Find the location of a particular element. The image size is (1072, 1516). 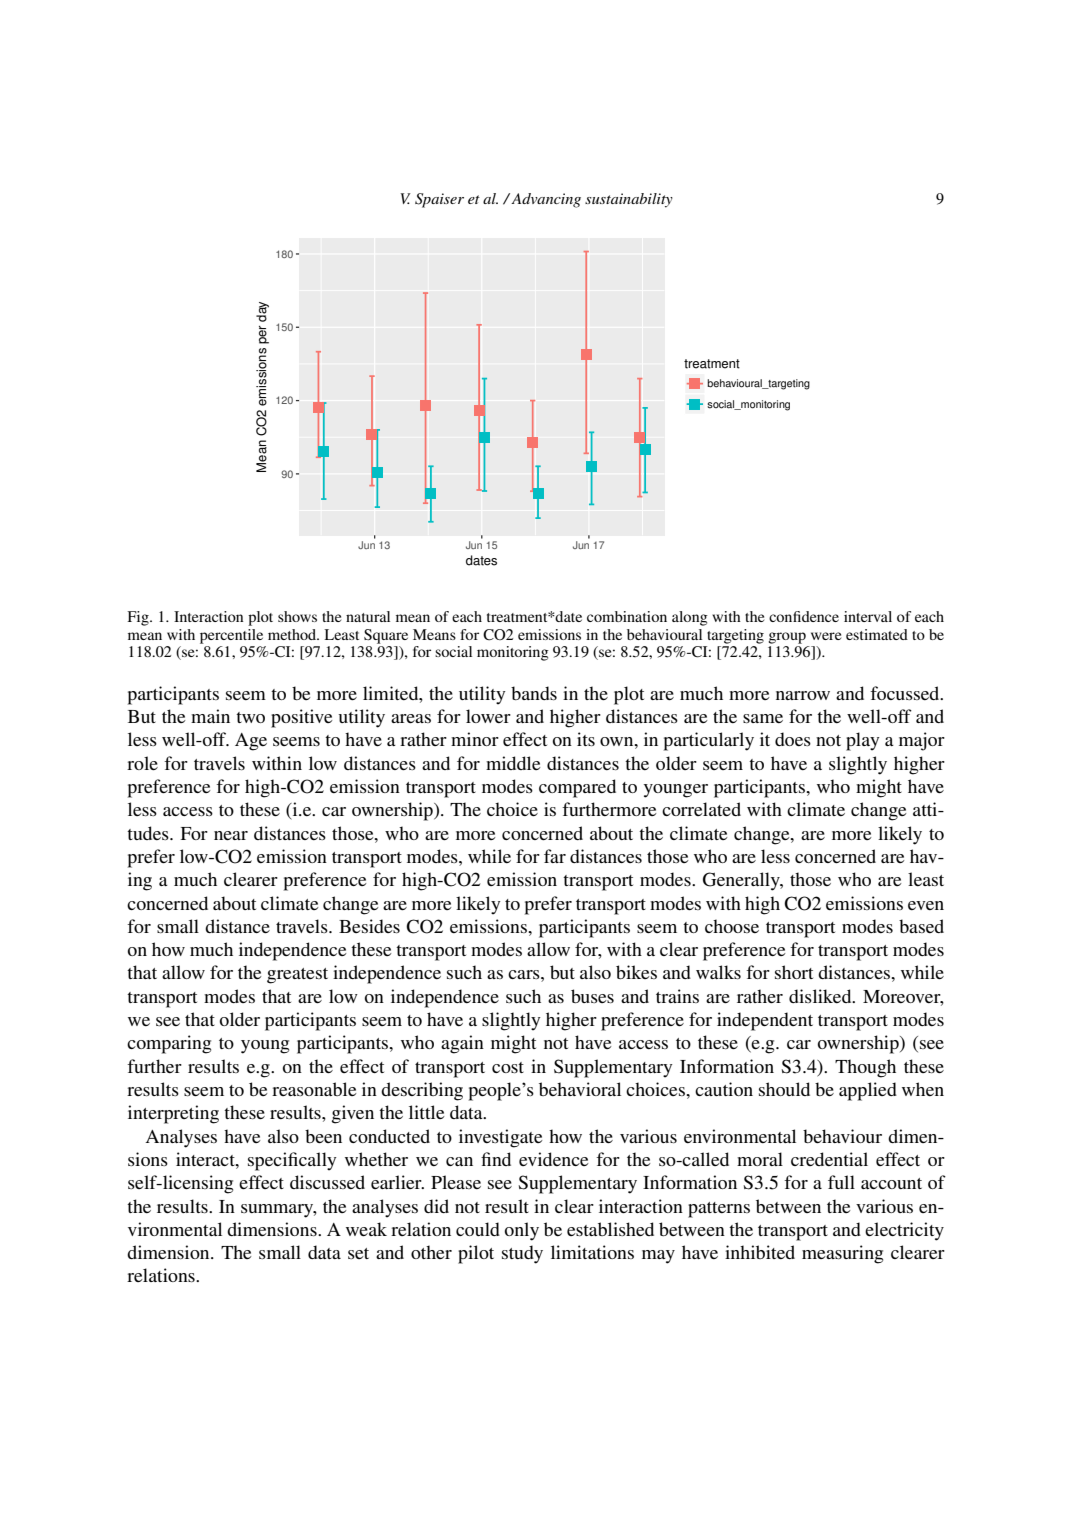

confidence is located at coordinates (804, 616).
